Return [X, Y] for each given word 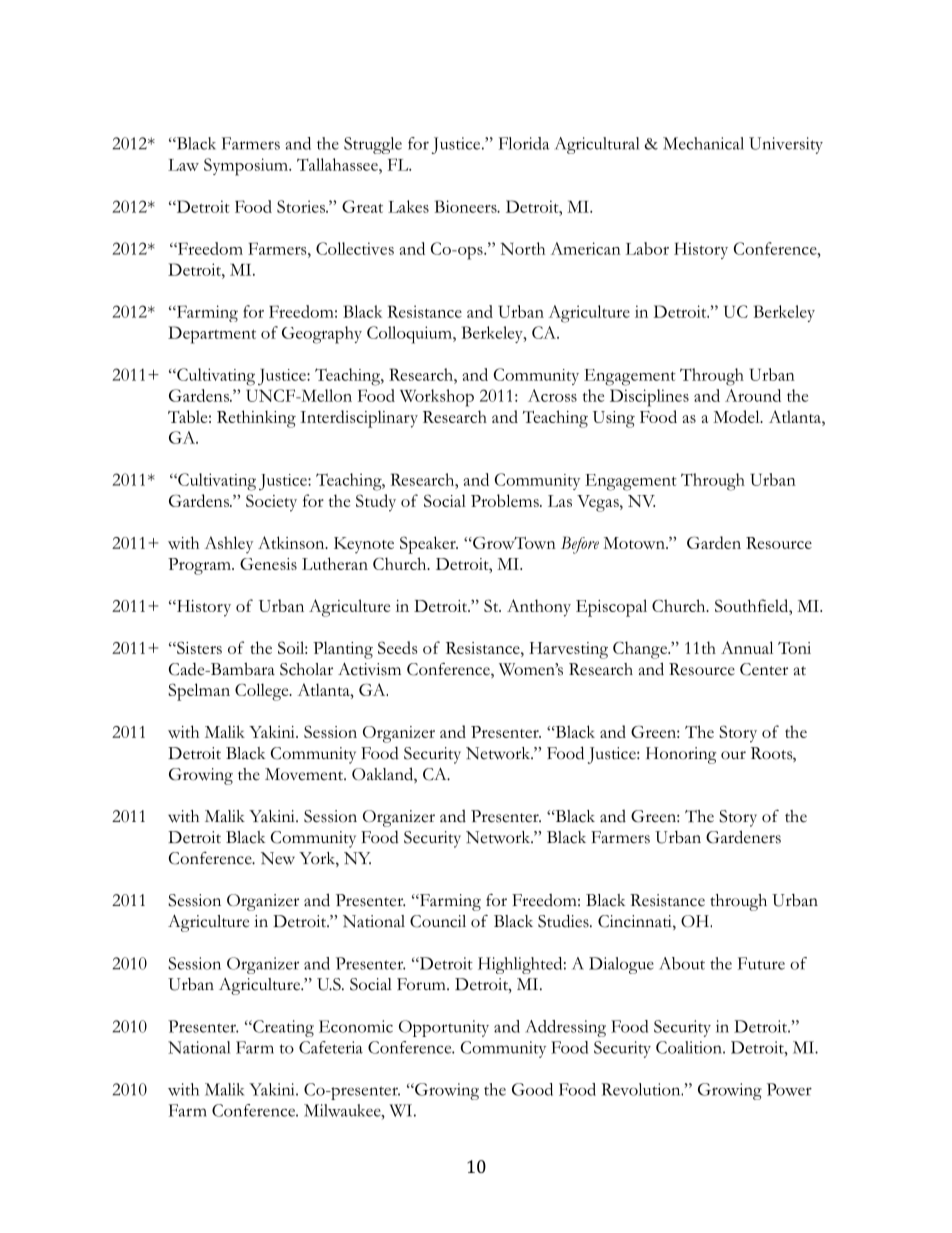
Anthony [539, 608]
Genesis [268, 564]
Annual [747, 647]
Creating [282, 1028]
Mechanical [703, 143]
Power [789, 1089]
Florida [524, 143]
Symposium [247, 167]
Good [532, 1089]
